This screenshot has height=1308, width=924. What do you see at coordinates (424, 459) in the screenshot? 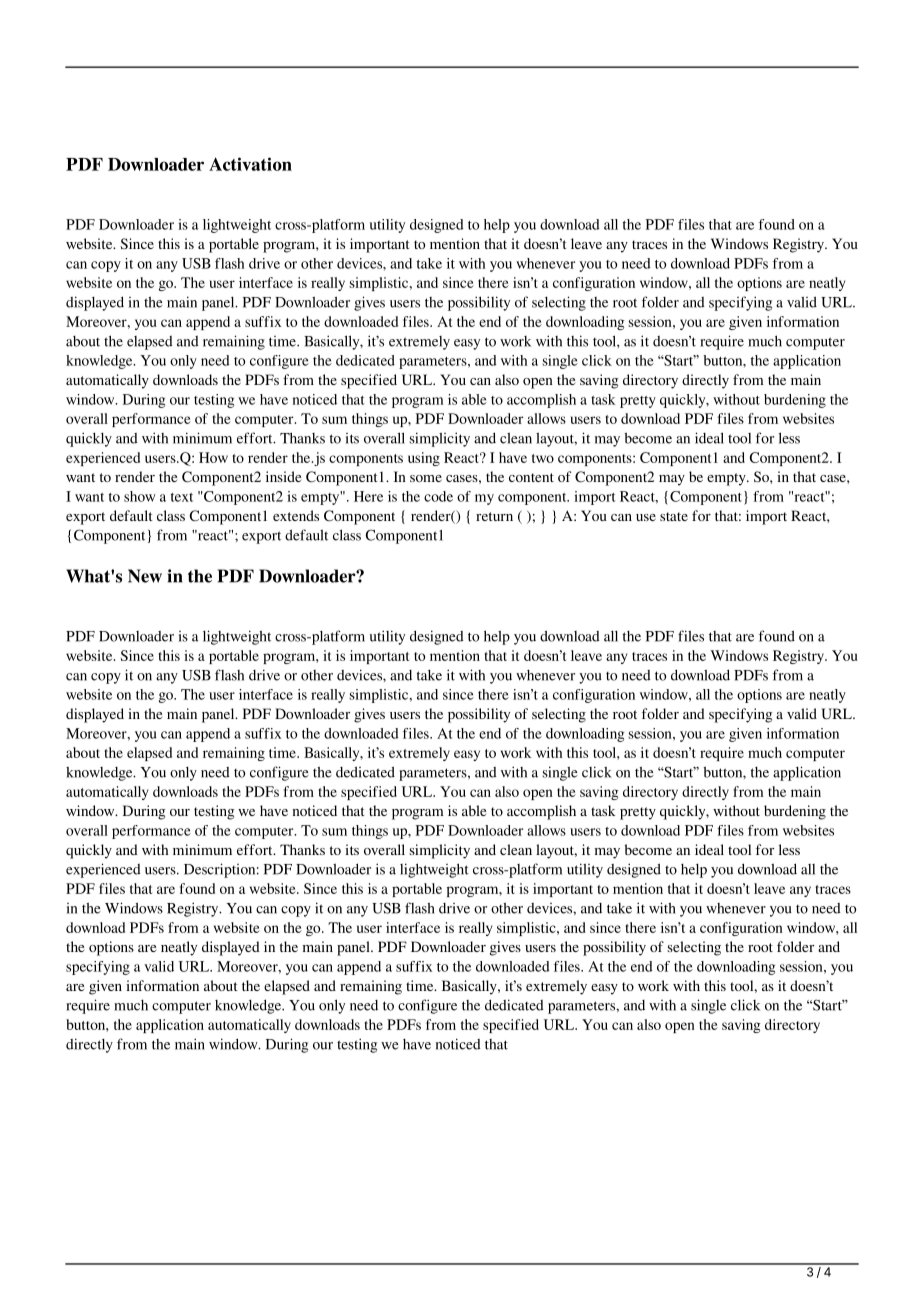
I see `using` at bounding box center [424, 459].
